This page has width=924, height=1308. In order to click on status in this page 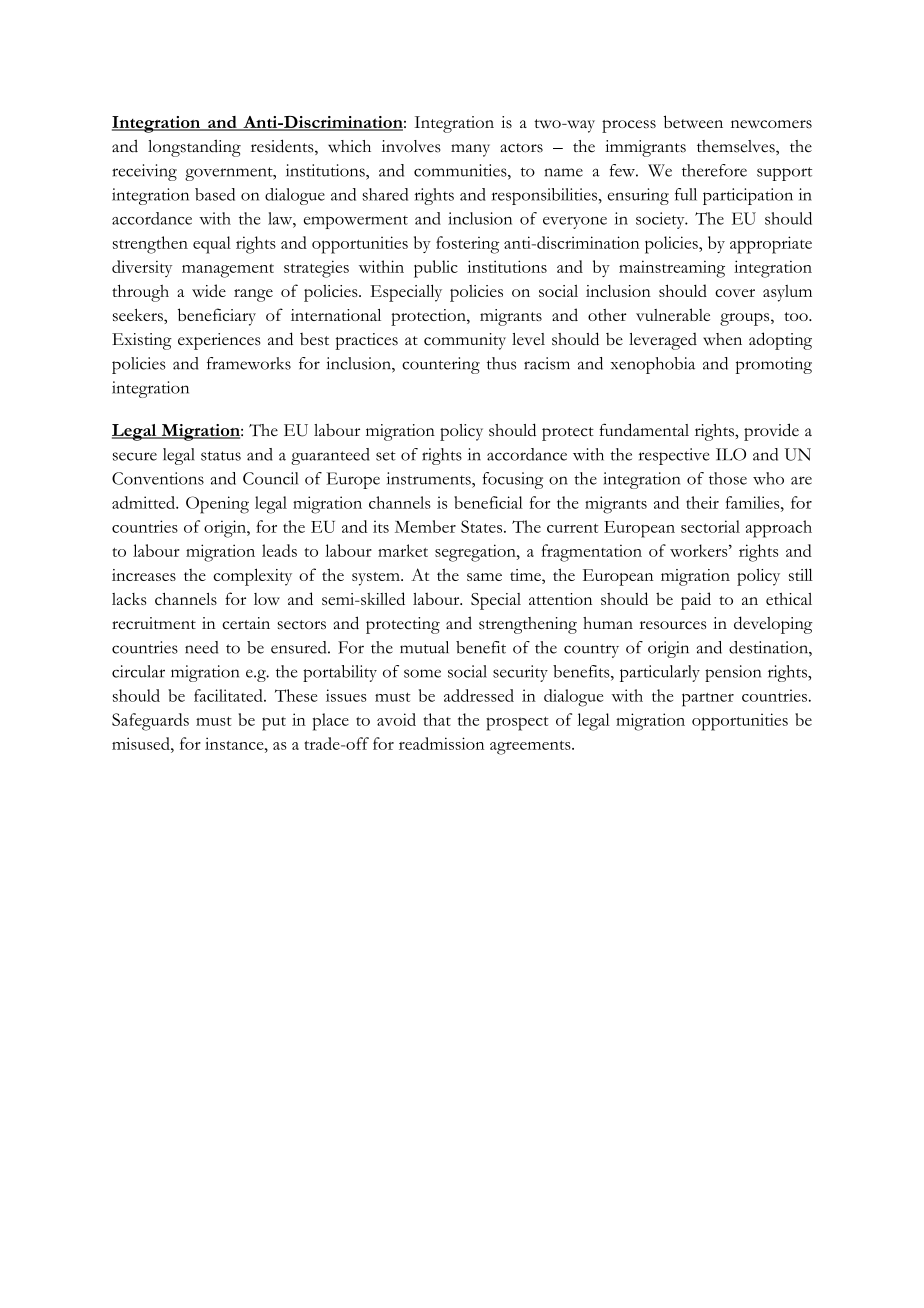, I will do `click(221, 456)`.
